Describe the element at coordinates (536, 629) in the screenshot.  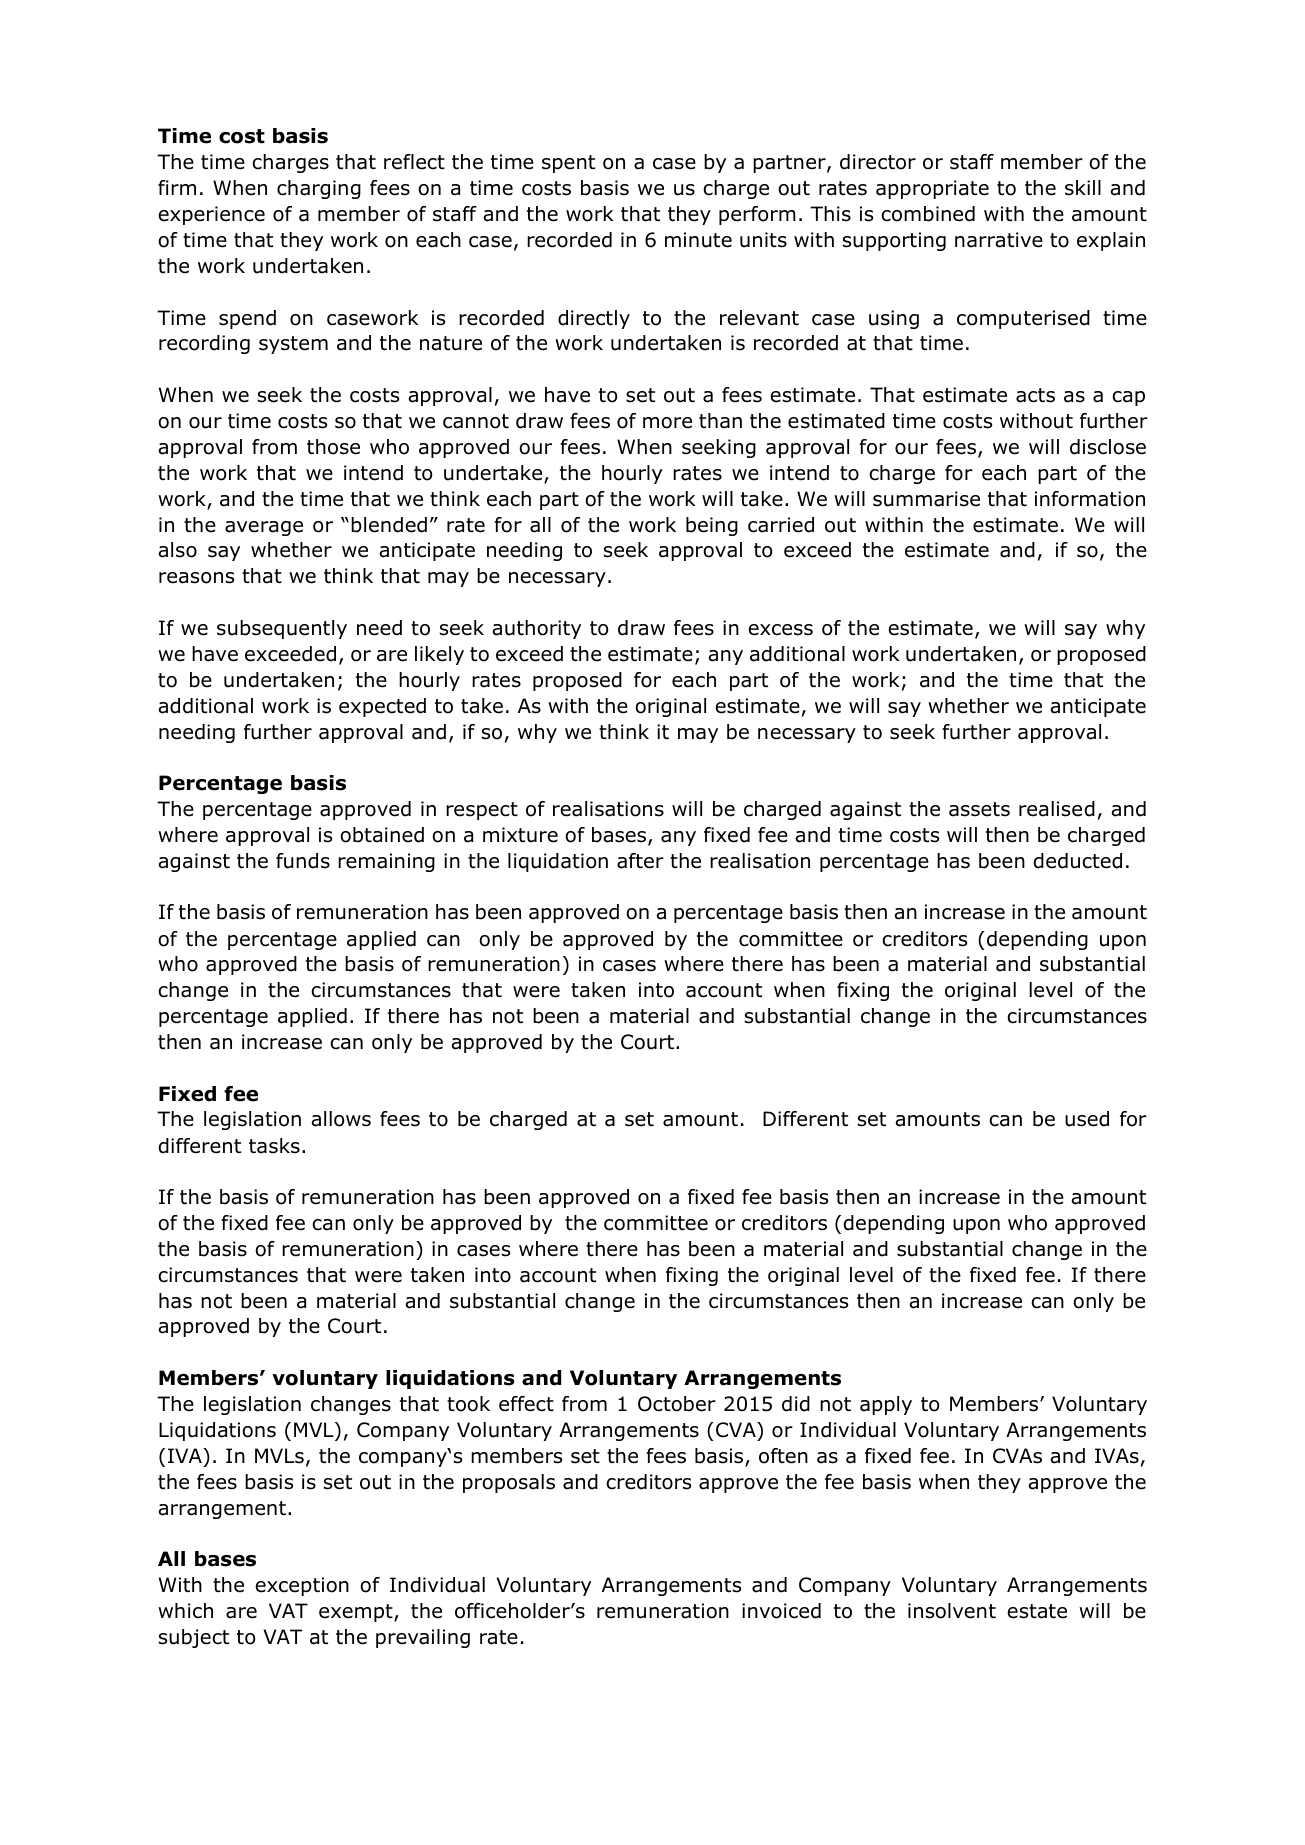
I see `authority` at that location.
